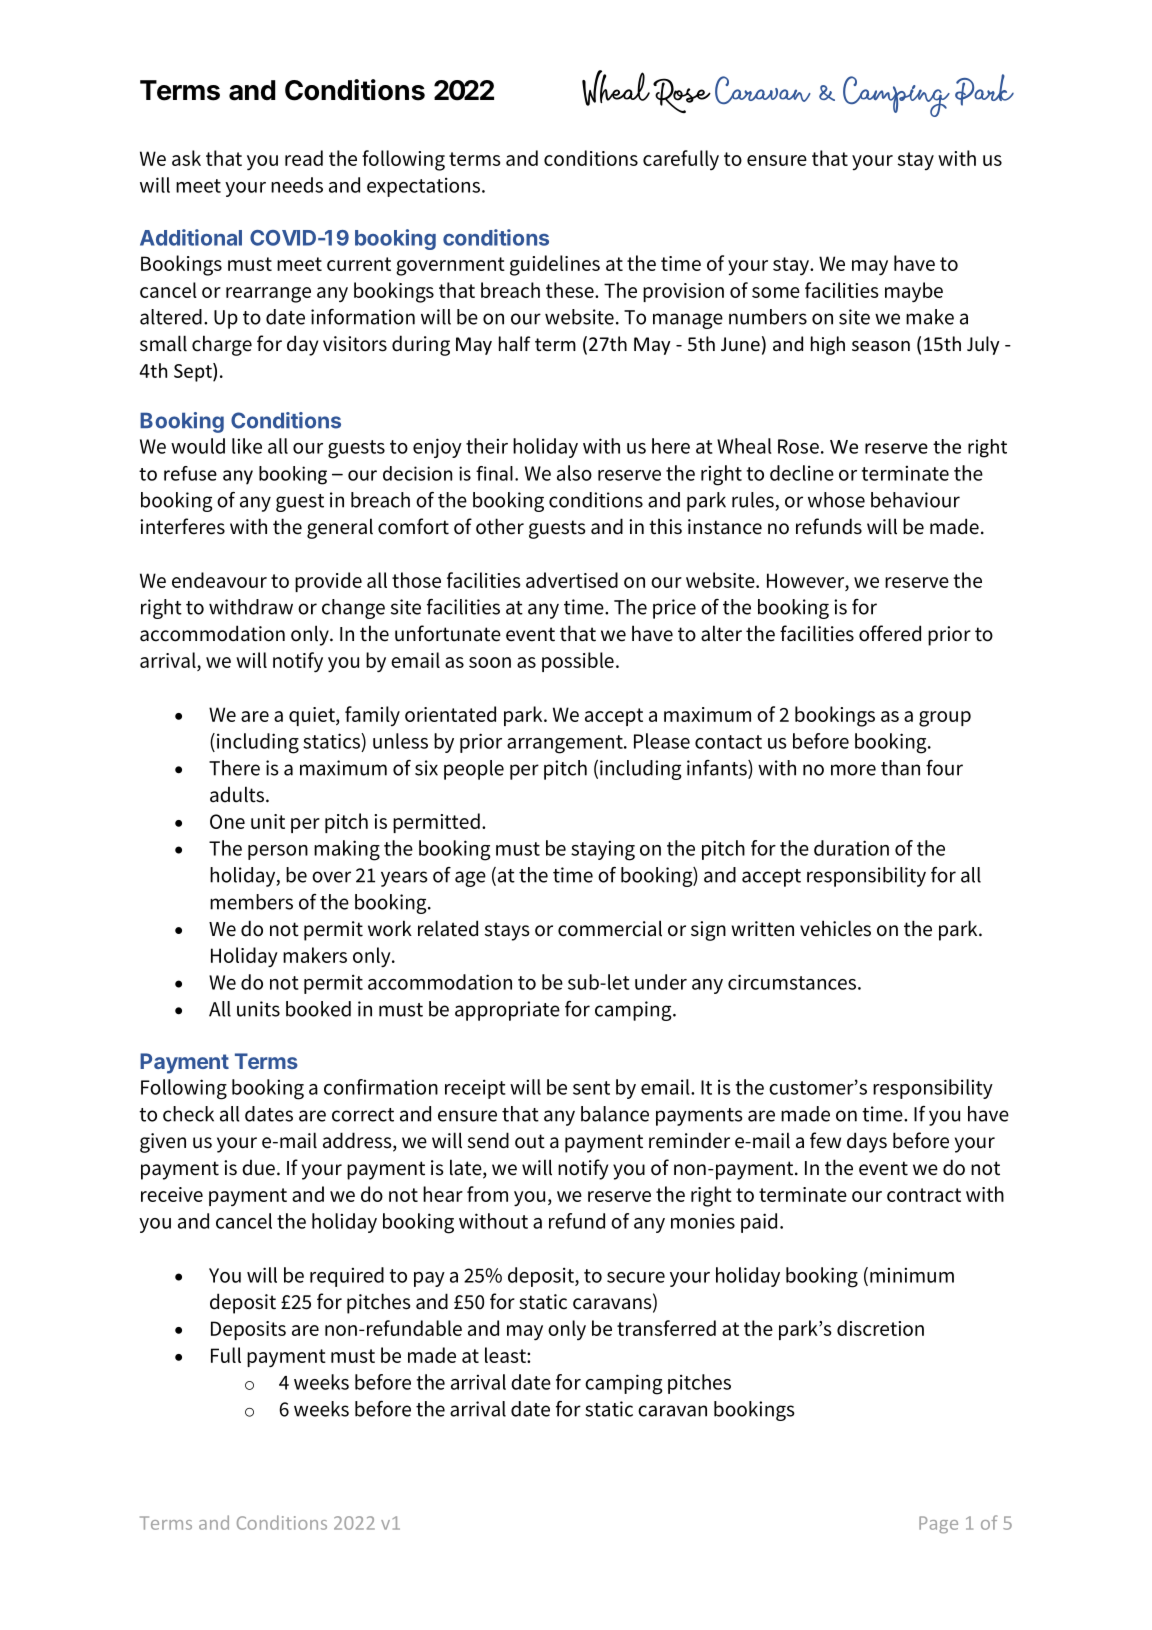 This screenshot has height=1630, width=1152. What do you see at coordinates (938, 1525) in the screenshot?
I see `Page` at bounding box center [938, 1525].
